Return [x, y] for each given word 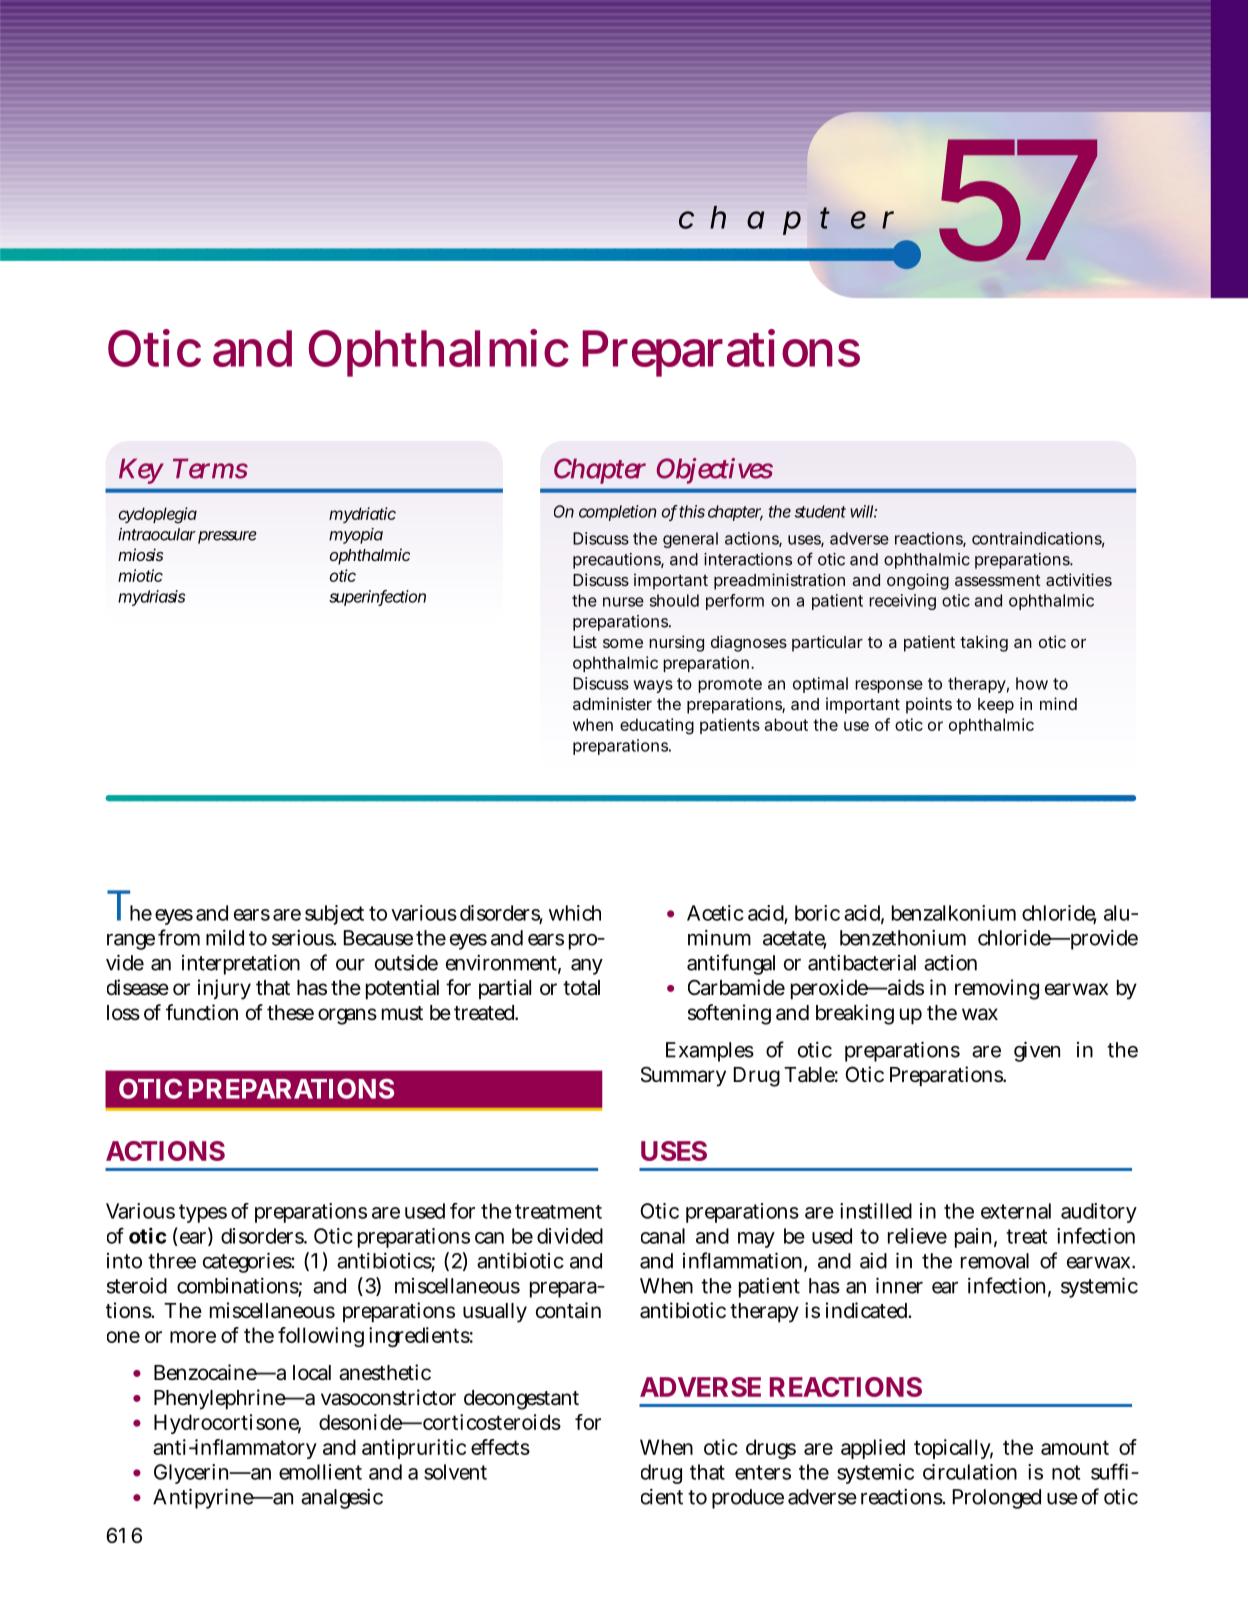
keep [996, 706]
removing [997, 989]
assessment [998, 580]
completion [618, 513]
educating [657, 726]
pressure [227, 537]
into [124, 1261]
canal [663, 1236]
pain [973, 1238]
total [581, 988]
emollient [320, 1472]
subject [334, 915]
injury [224, 989]
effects [500, 1447]
